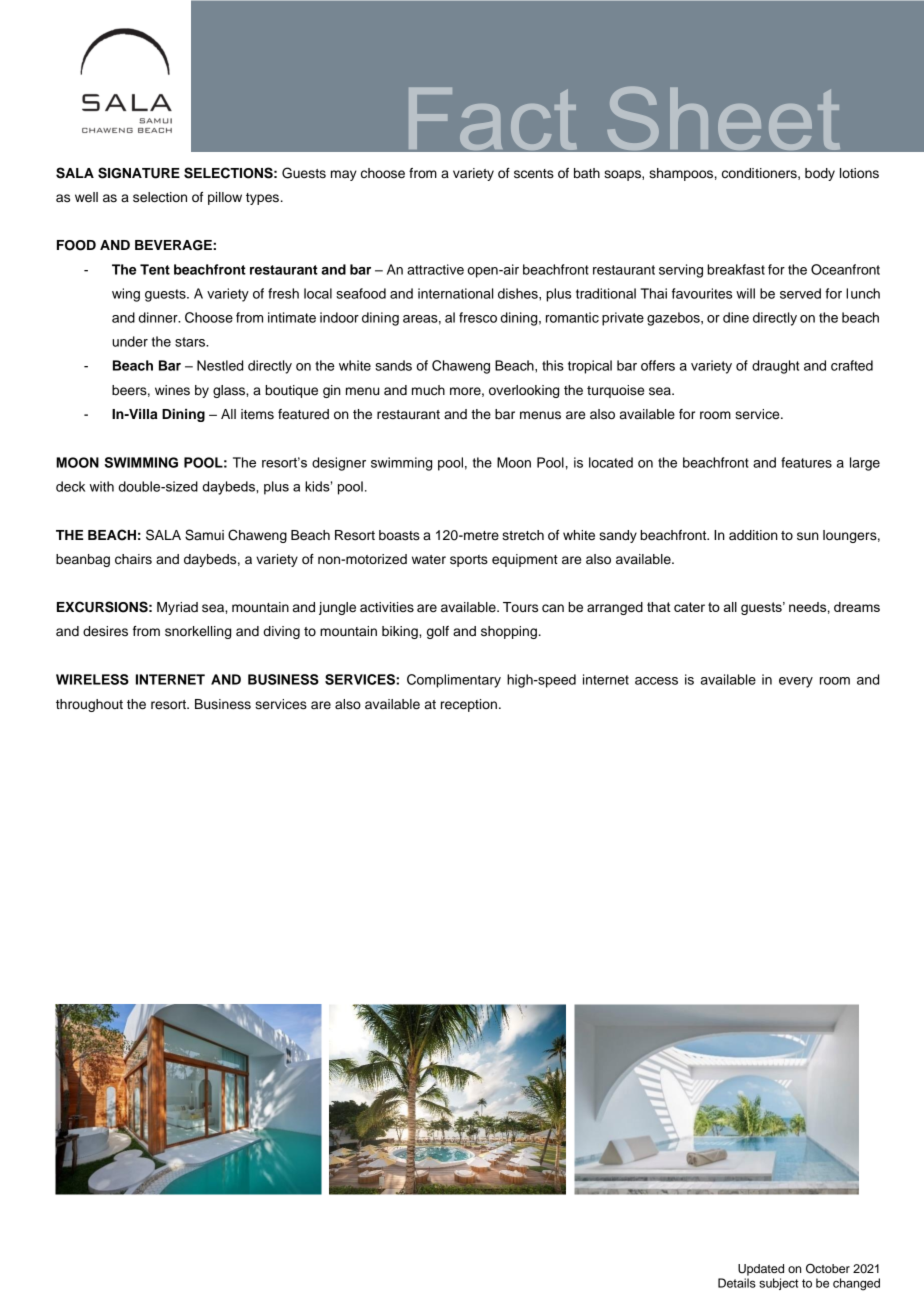  Describe the element at coordinates (469, 705) in the document. I see `reception` at that location.
